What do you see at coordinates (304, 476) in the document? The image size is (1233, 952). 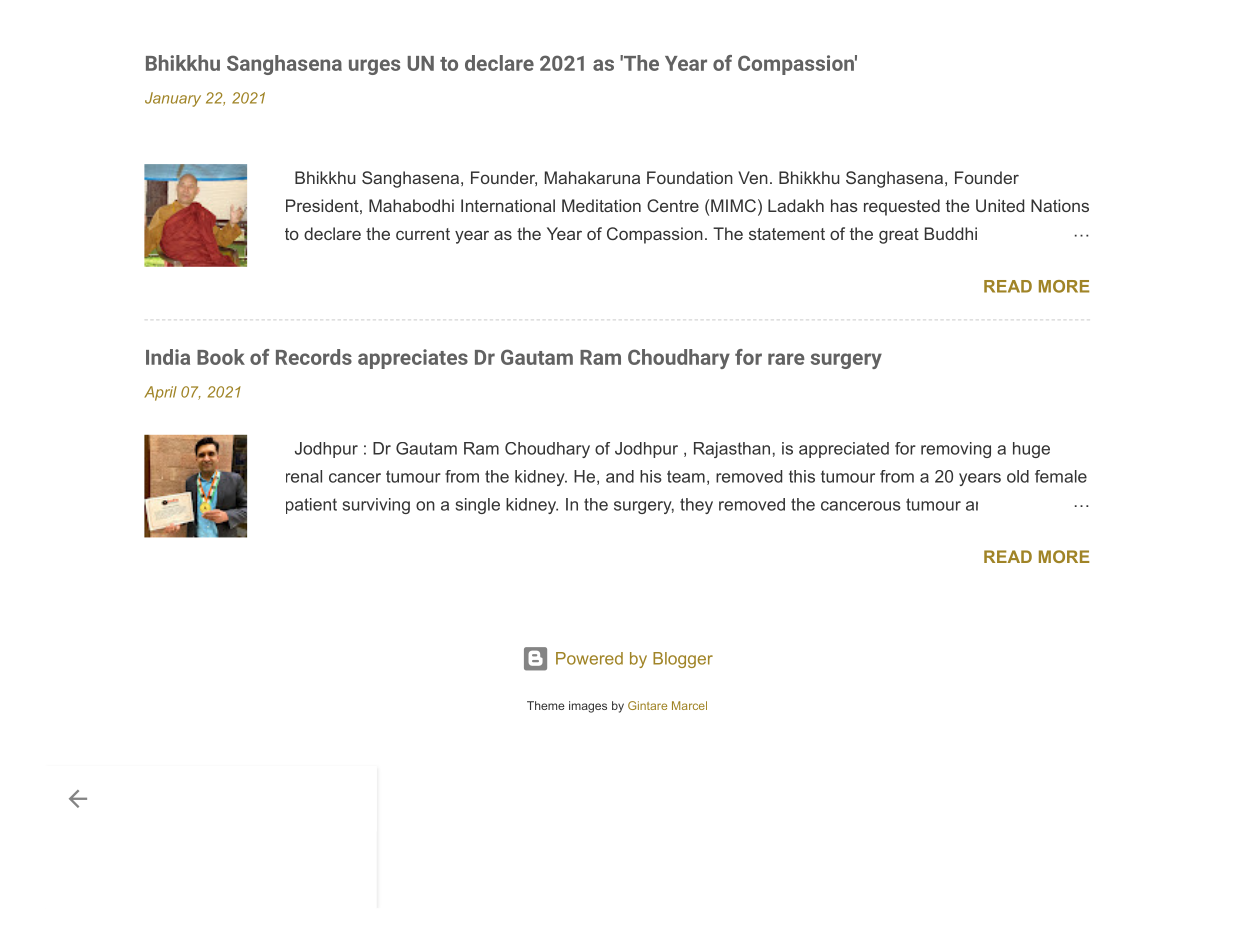 I see `renal` at bounding box center [304, 476].
